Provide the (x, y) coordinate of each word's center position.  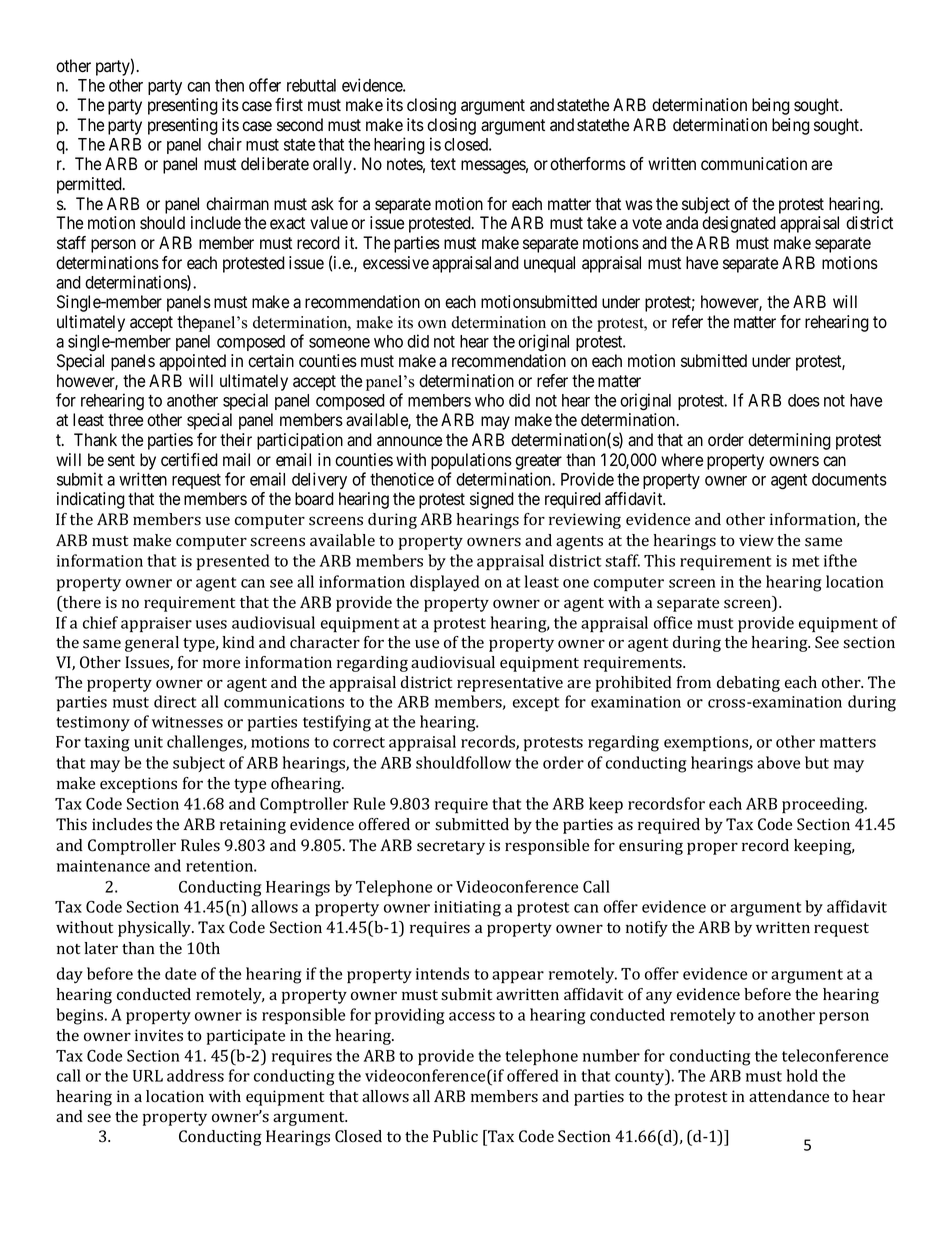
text (443, 164)
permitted (90, 185)
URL (148, 1076)
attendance (789, 1096)
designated (739, 224)
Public (455, 1136)
